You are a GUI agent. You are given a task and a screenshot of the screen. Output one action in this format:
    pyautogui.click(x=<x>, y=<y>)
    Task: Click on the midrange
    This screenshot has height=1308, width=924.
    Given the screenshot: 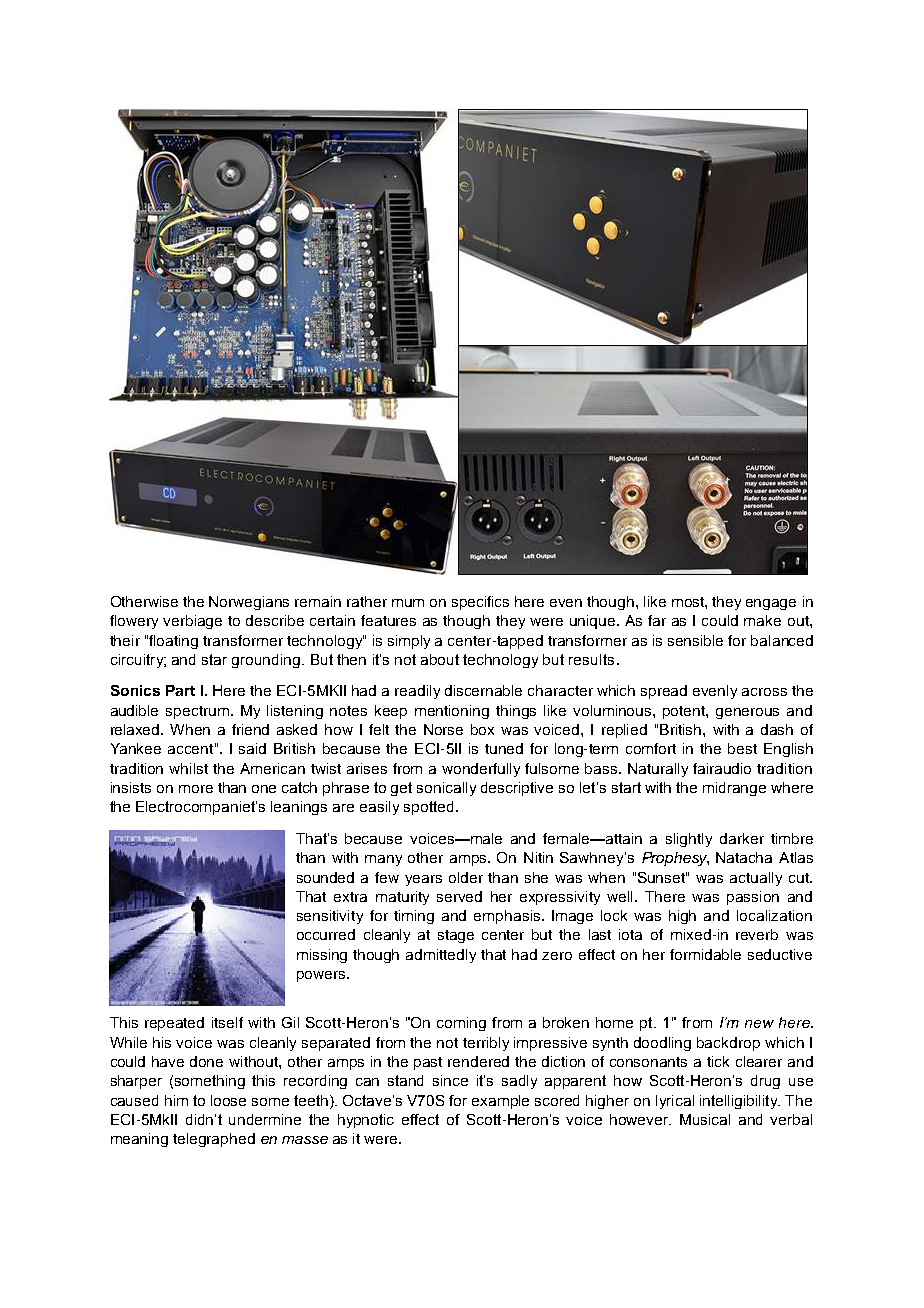 What is the action you would take?
    pyautogui.click(x=734, y=789)
